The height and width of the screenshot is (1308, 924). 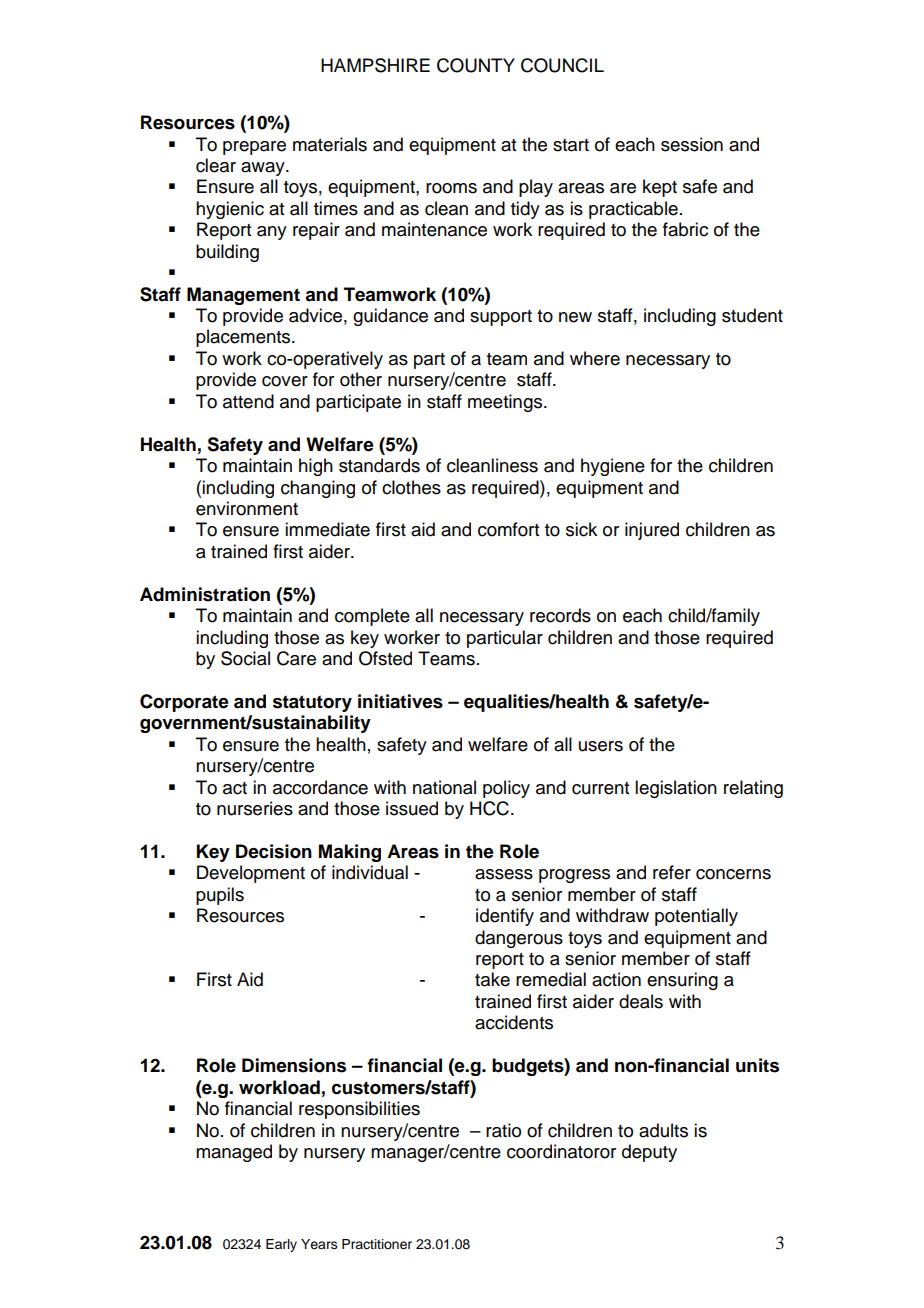 I want to click on session, so click(x=692, y=144).
